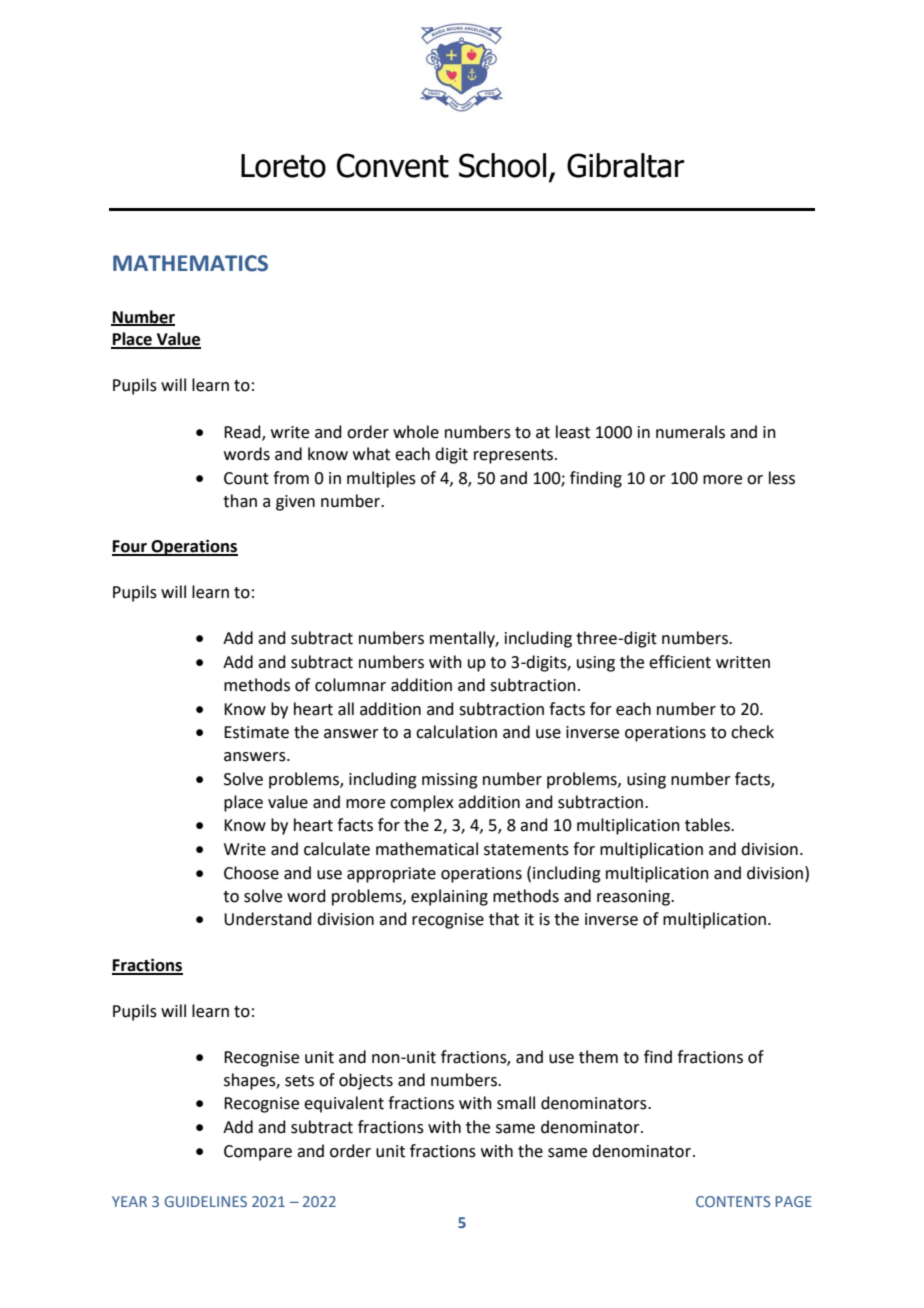  Describe the element at coordinates (502, 165) in the screenshot. I see `School` at that location.
